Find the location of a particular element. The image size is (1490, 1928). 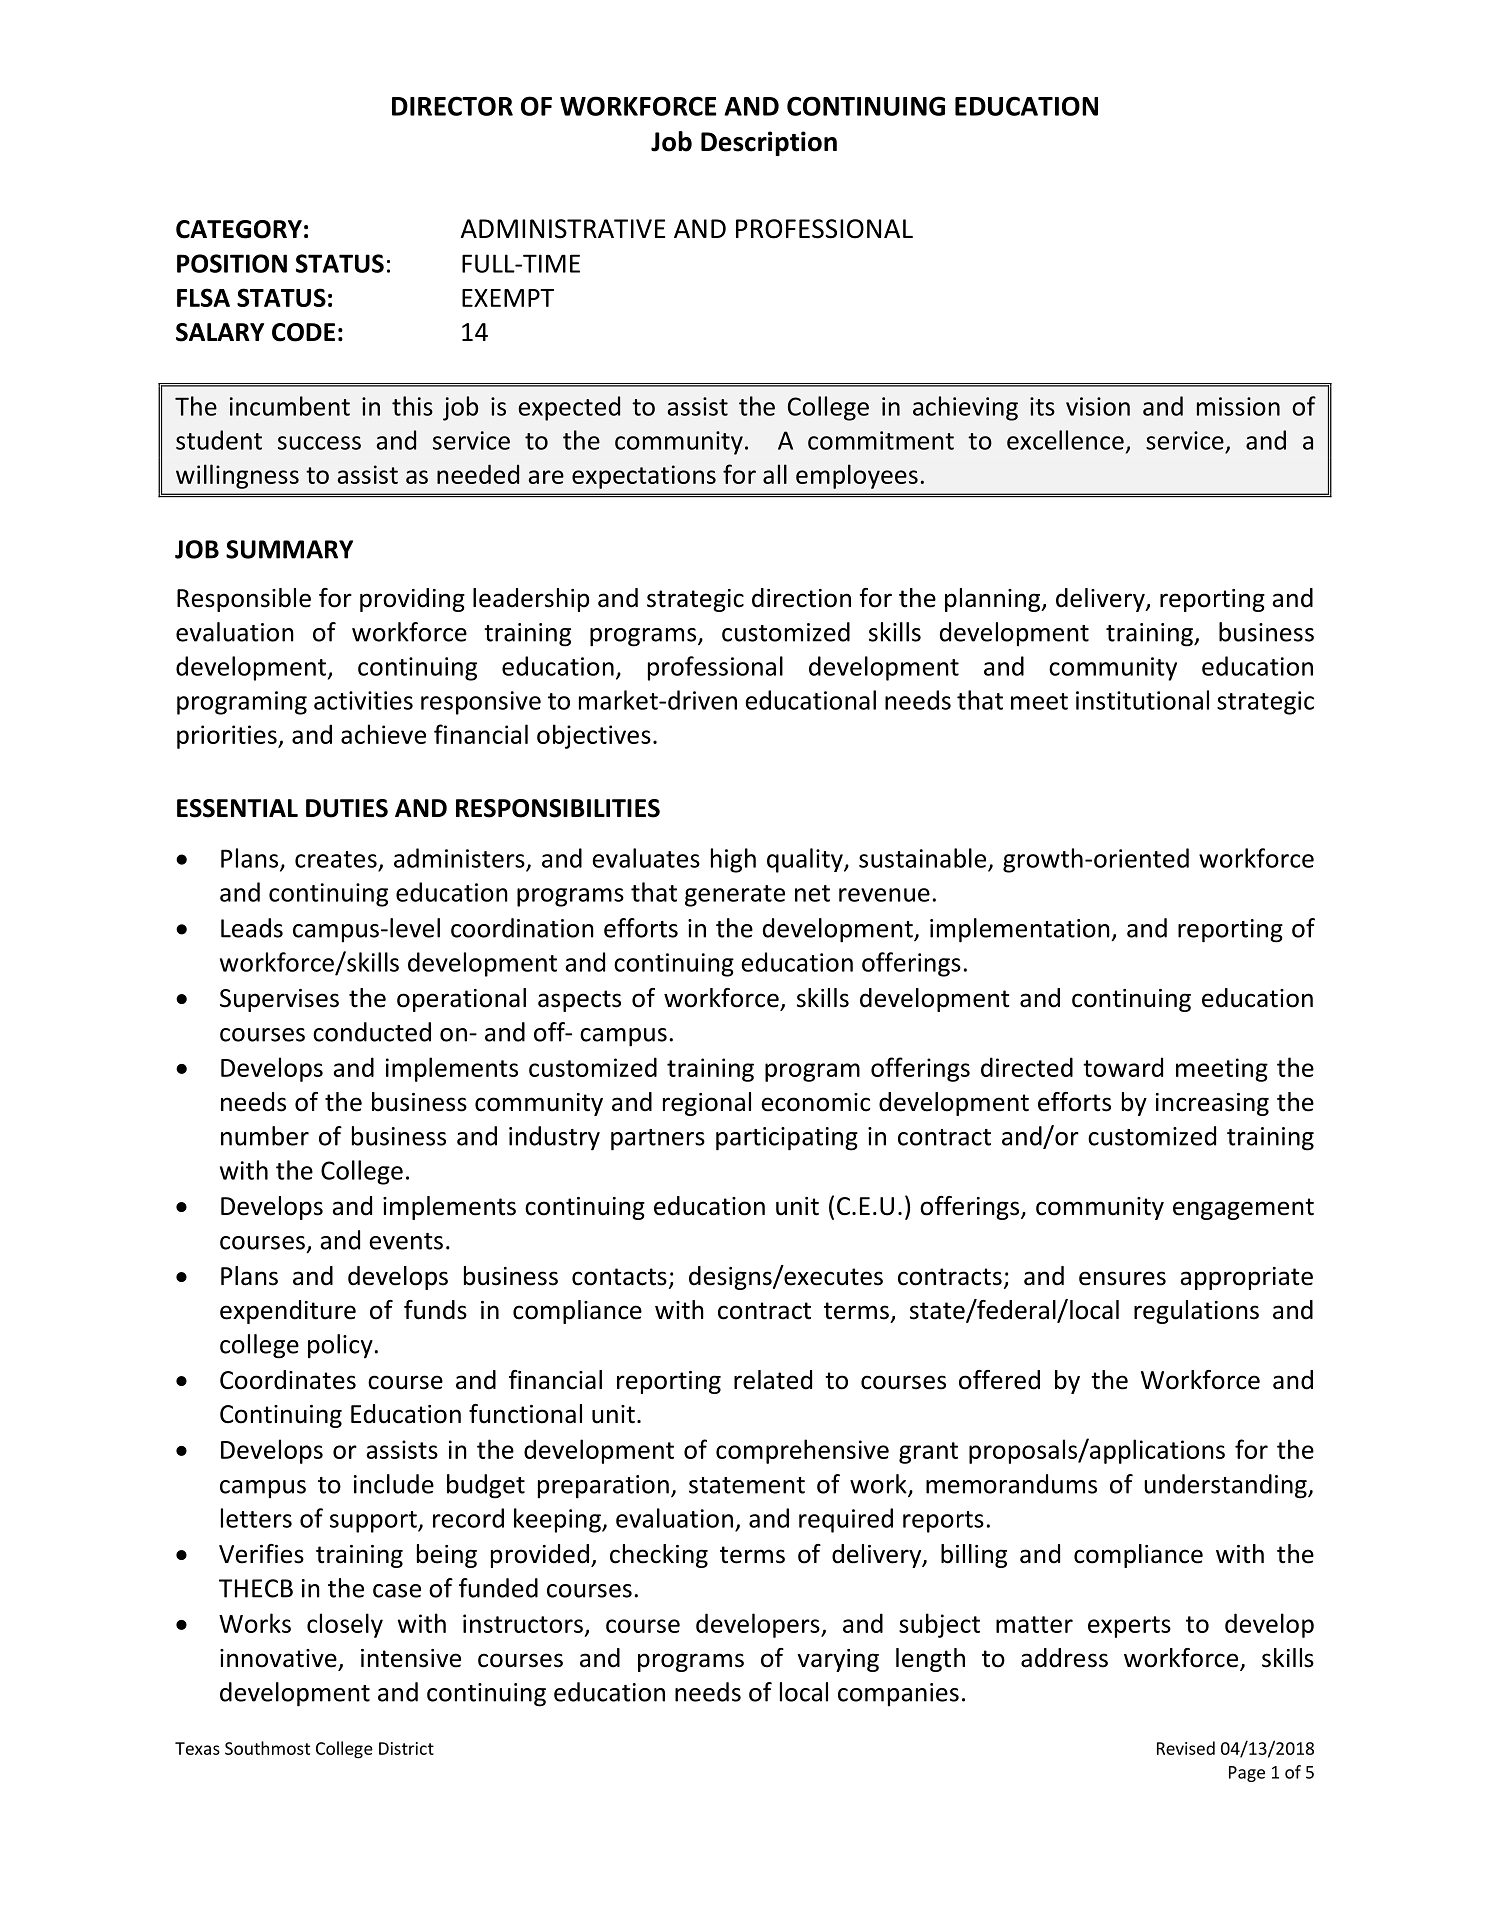

activities is located at coordinates (363, 700).
